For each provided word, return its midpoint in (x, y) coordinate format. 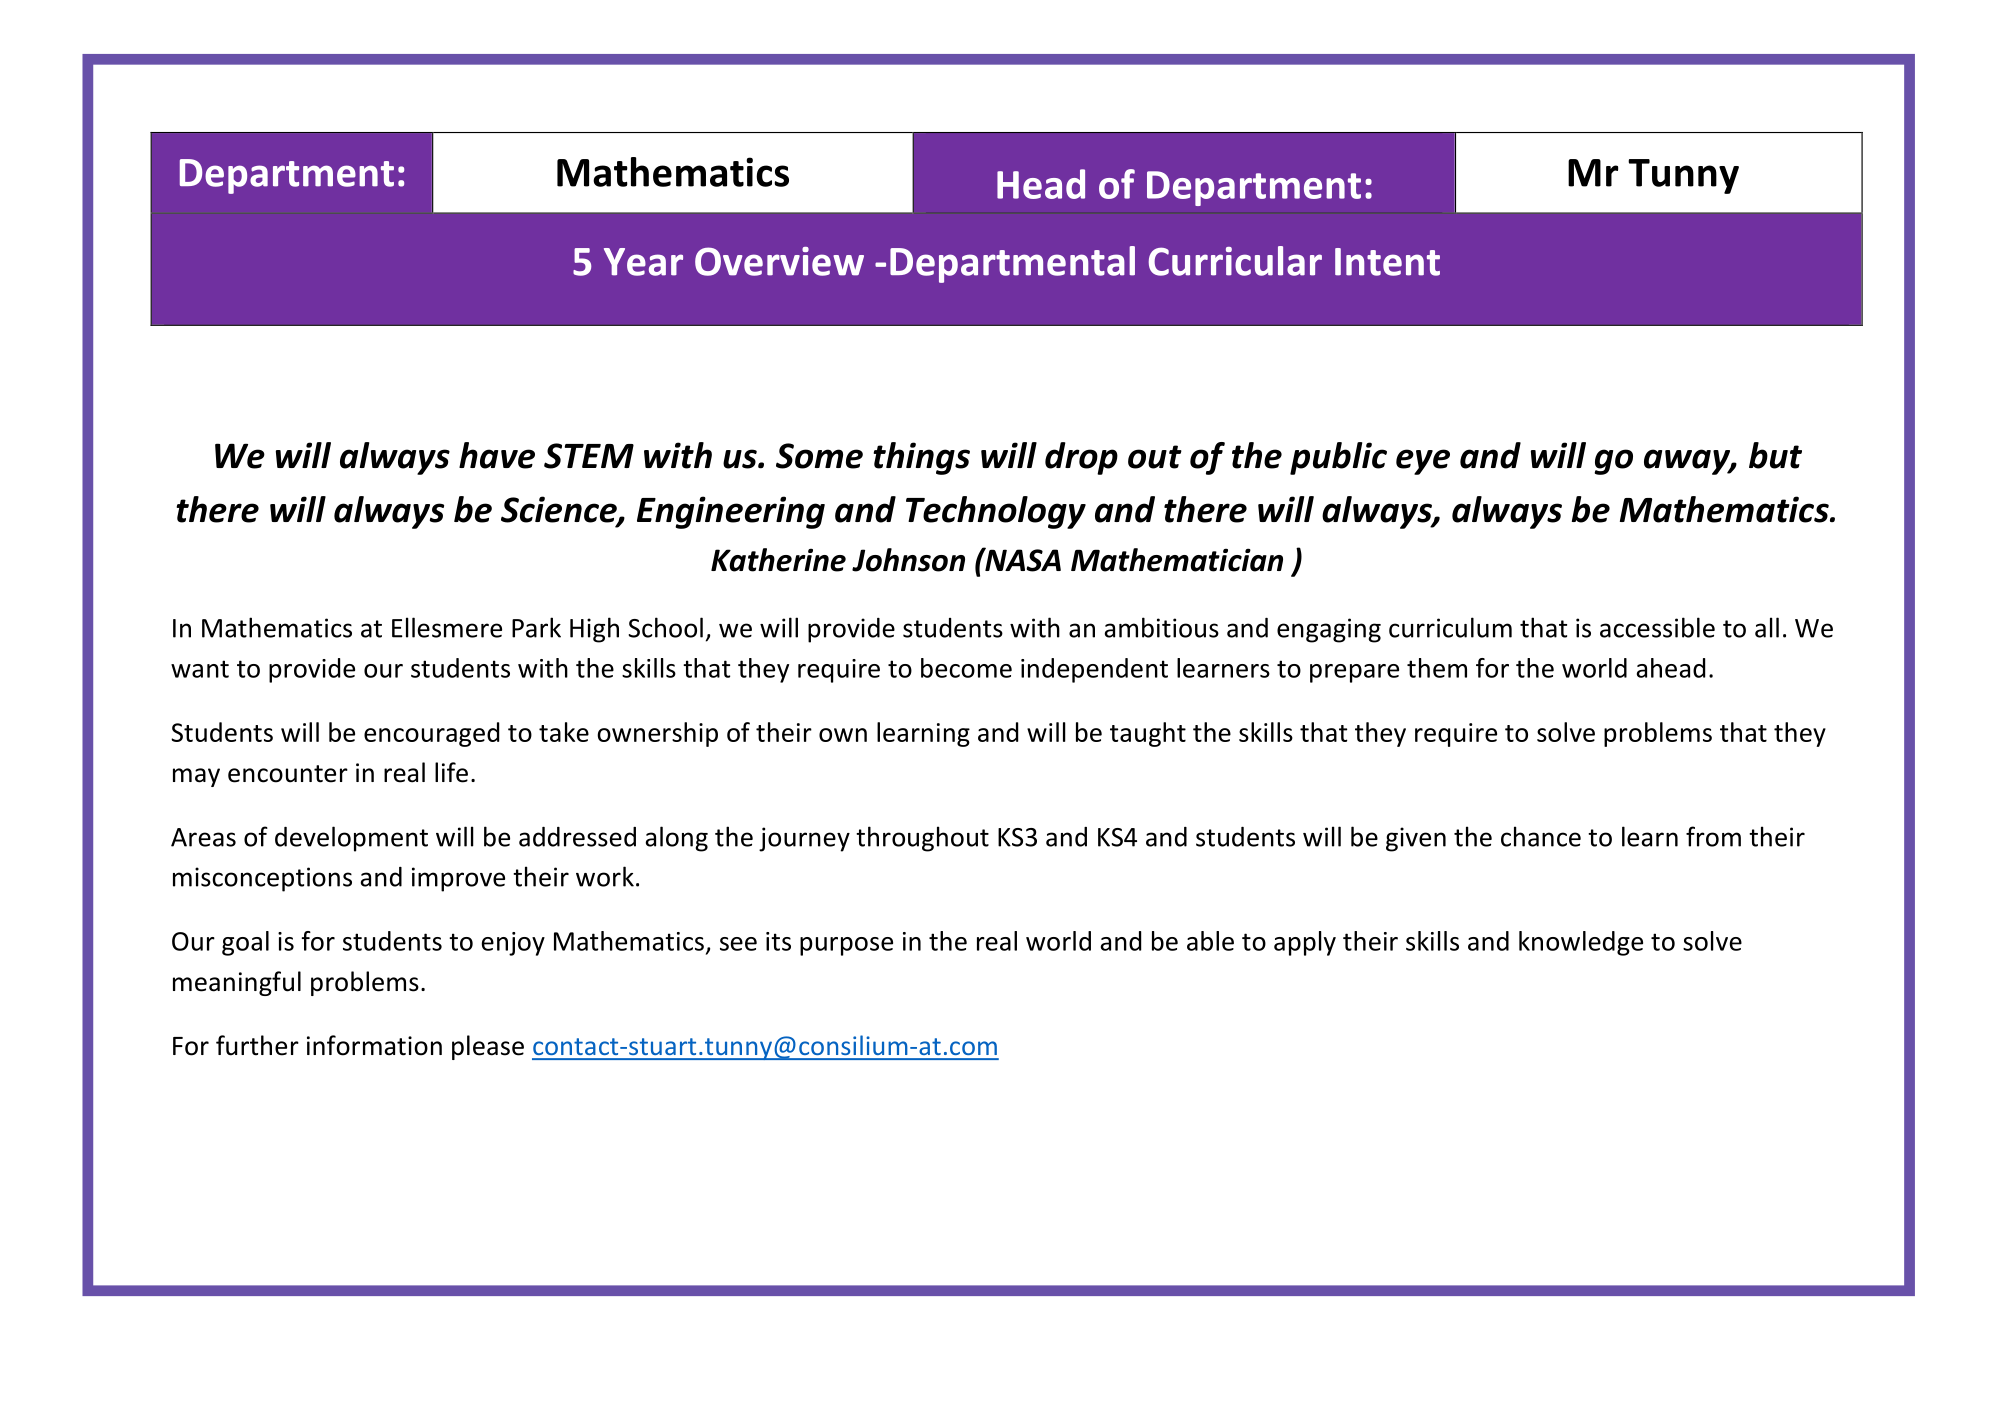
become (966, 668)
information (374, 1045)
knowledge (1581, 943)
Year (643, 262)
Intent (1387, 262)
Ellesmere (447, 627)
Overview (779, 261)
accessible (1657, 627)
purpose (846, 946)
